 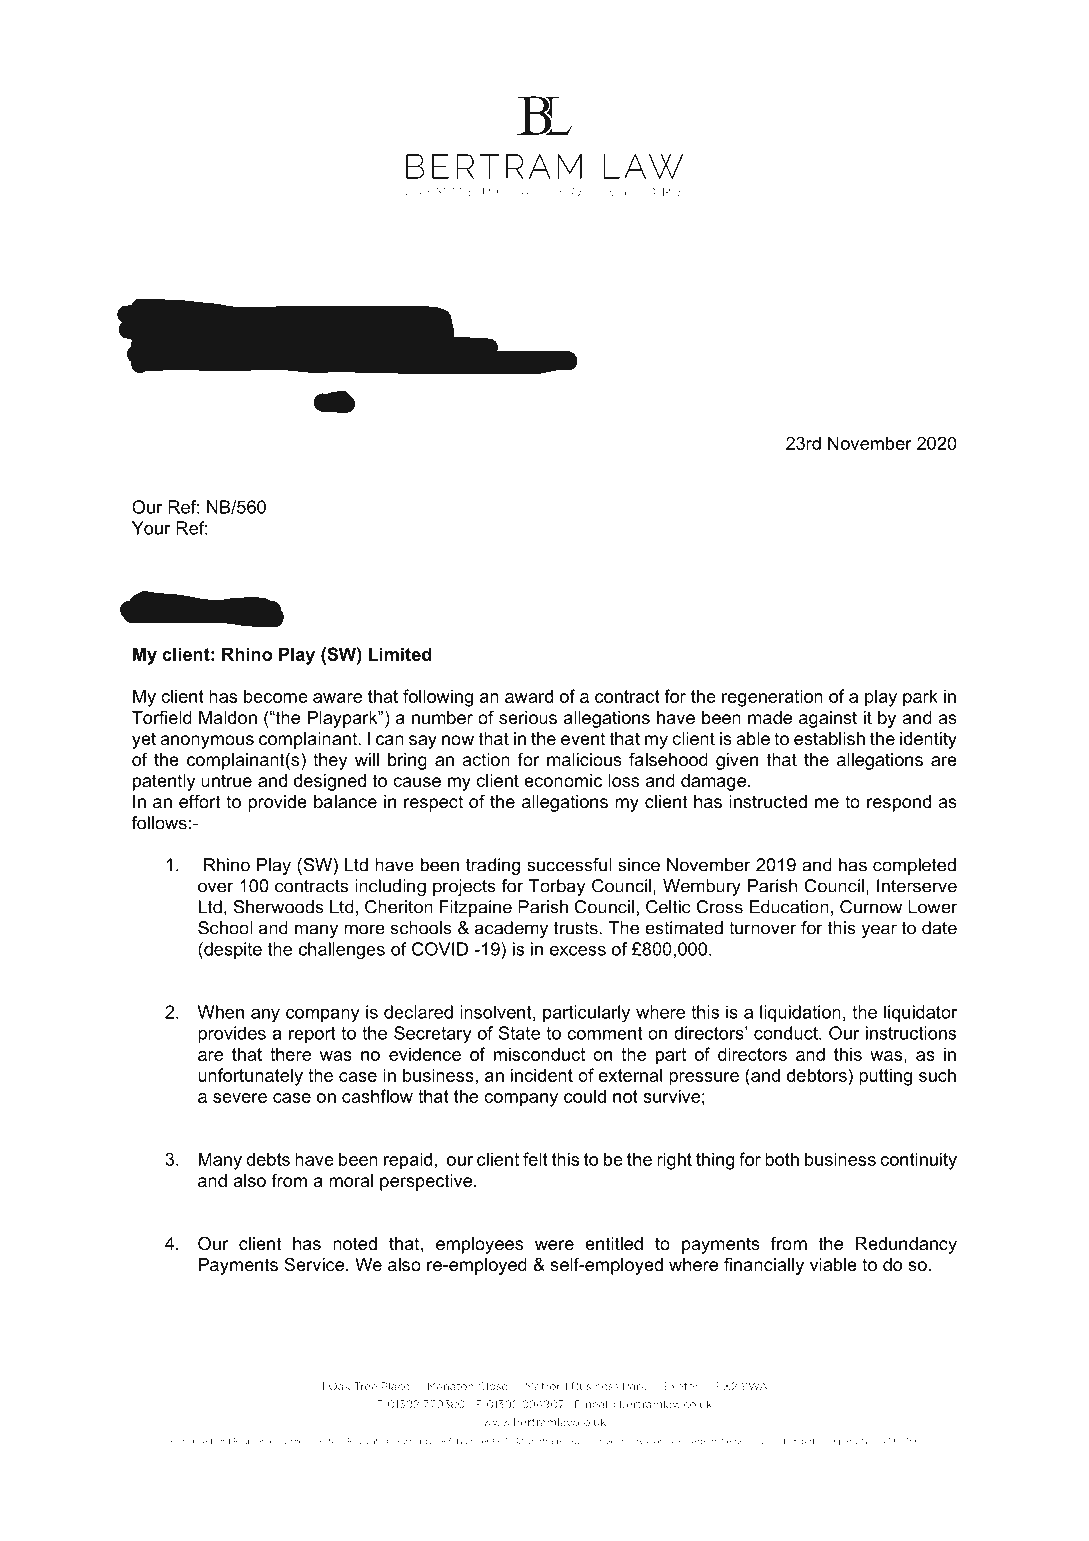 What do you see at coordinates (315, 1264) in the screenshot?
I see `Service` at bounding box center [315, 1264].
